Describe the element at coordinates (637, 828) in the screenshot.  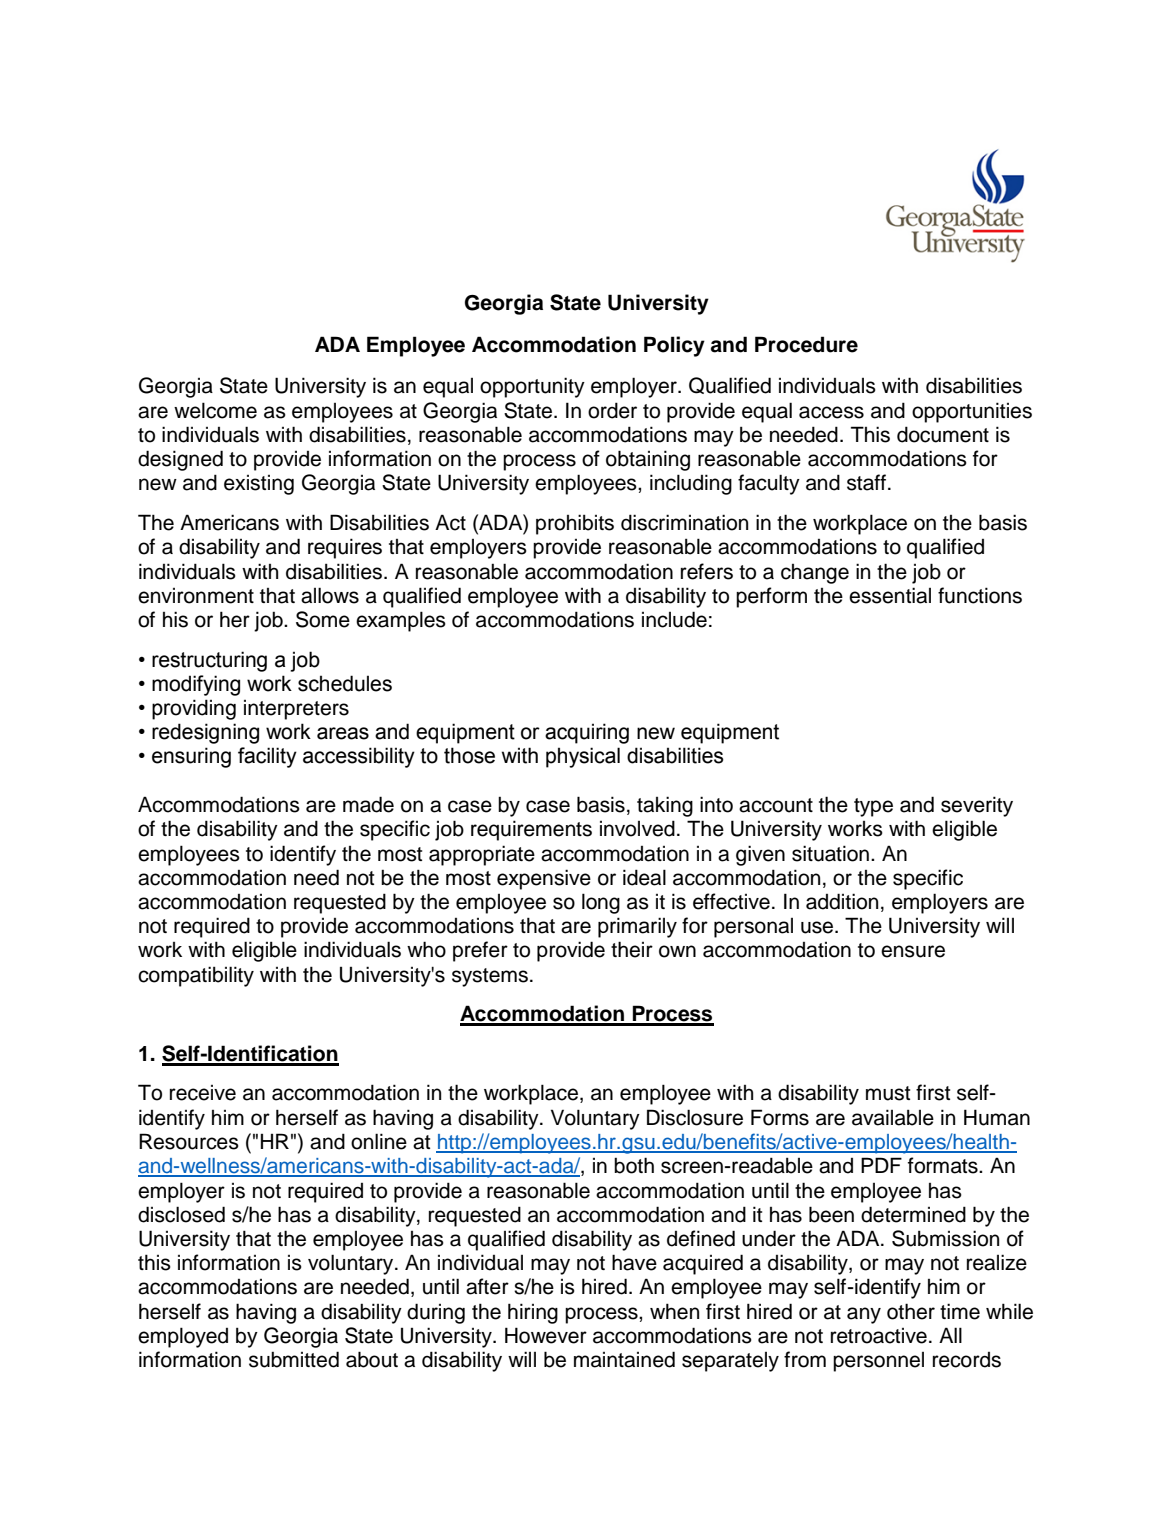
I see `involved` at that location.
